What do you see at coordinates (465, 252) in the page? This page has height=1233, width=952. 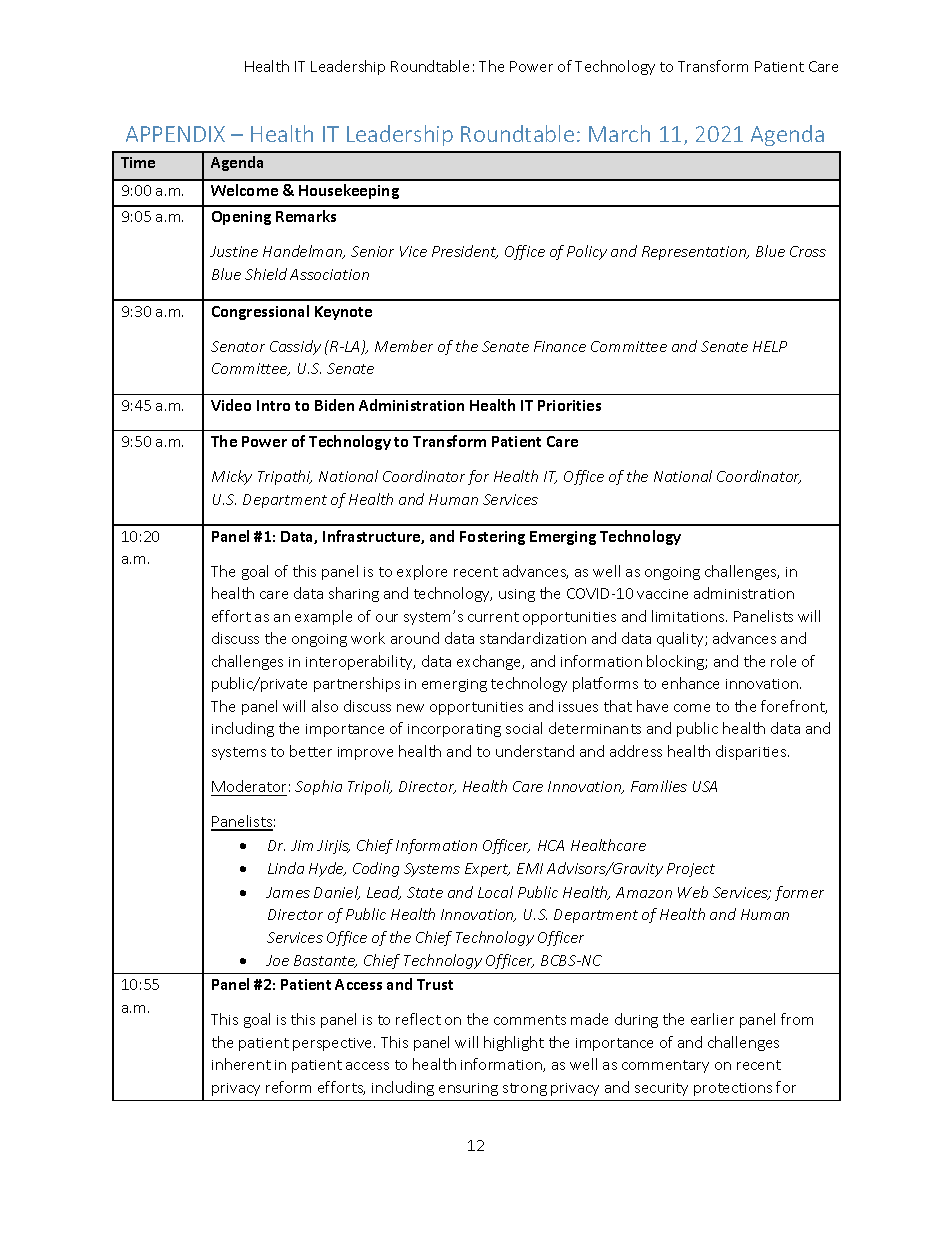 I see `President` at bounding box center [465, 252].
